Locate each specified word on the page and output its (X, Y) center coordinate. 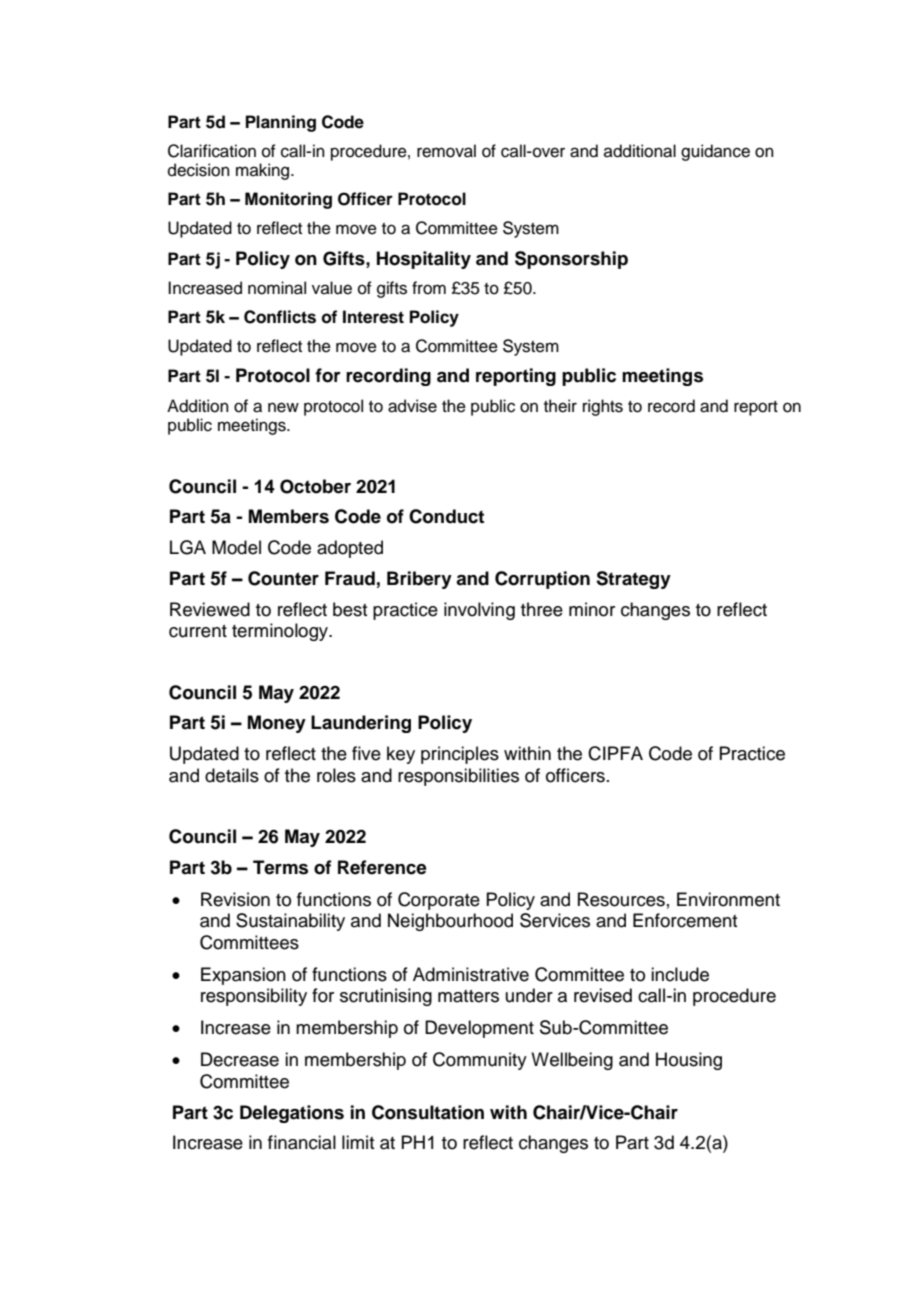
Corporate (439, 901)
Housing (689, 1061)
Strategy (633, 580)
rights (603, 407)
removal (446, 151)
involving (479, 611)
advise (412, 406)
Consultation (428, 1112)
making (262, 171)
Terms (280, 867)
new (283, 407)
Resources (621, 899)
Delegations (292, 1114)
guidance (715, 152)
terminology (281, 632)
